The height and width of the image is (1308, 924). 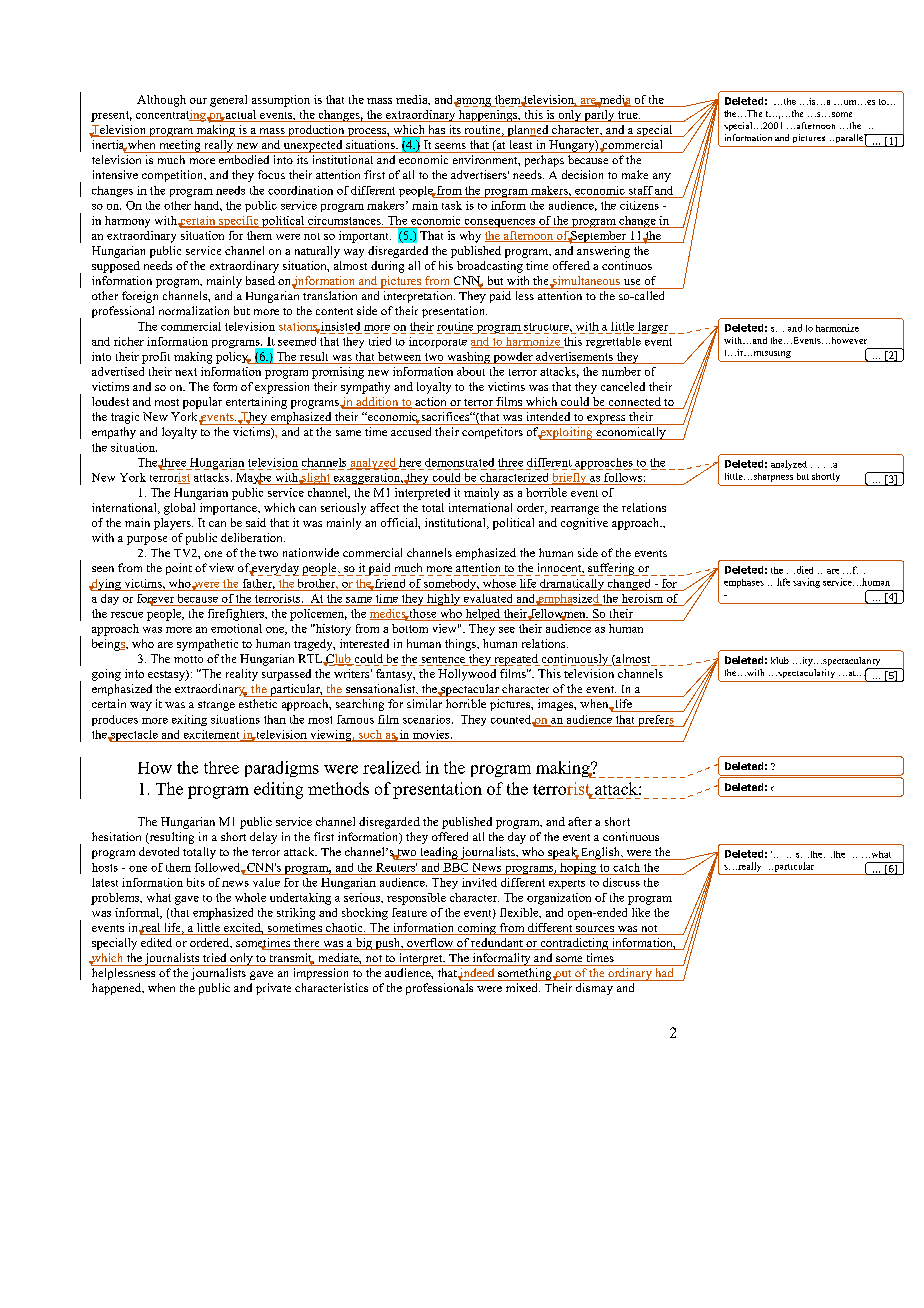 What do you see at coordinates (384, 507) in the image?
I see `affect` at bounding box center [384, 507].
